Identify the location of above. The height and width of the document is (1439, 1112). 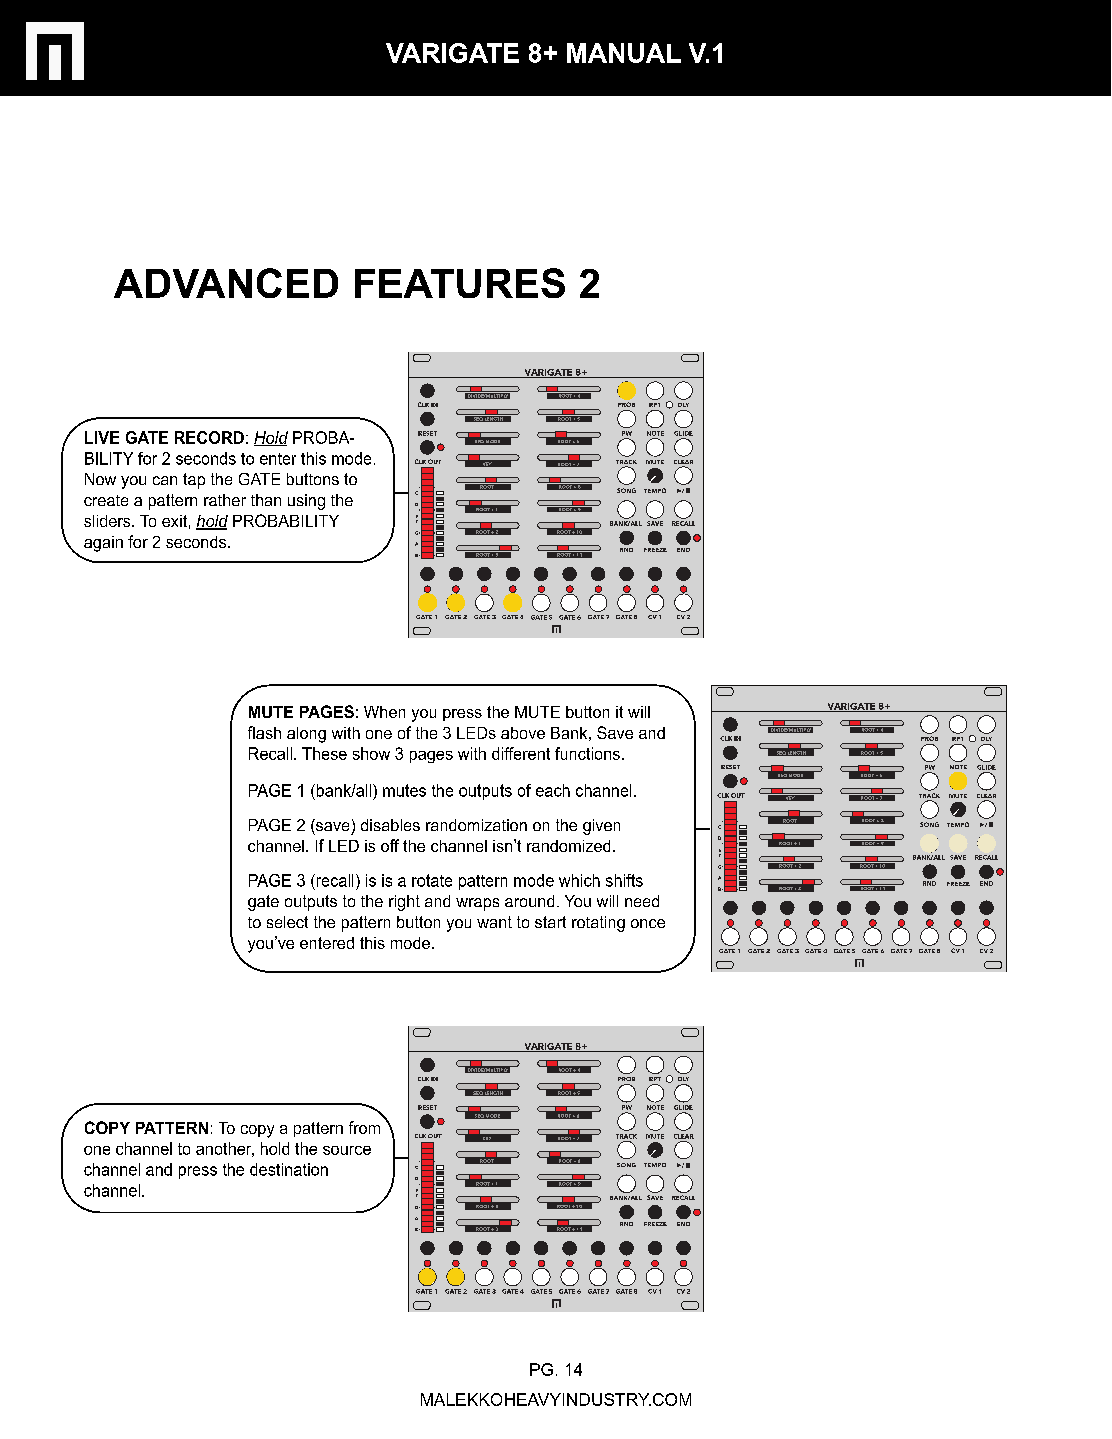
(523, 733).
